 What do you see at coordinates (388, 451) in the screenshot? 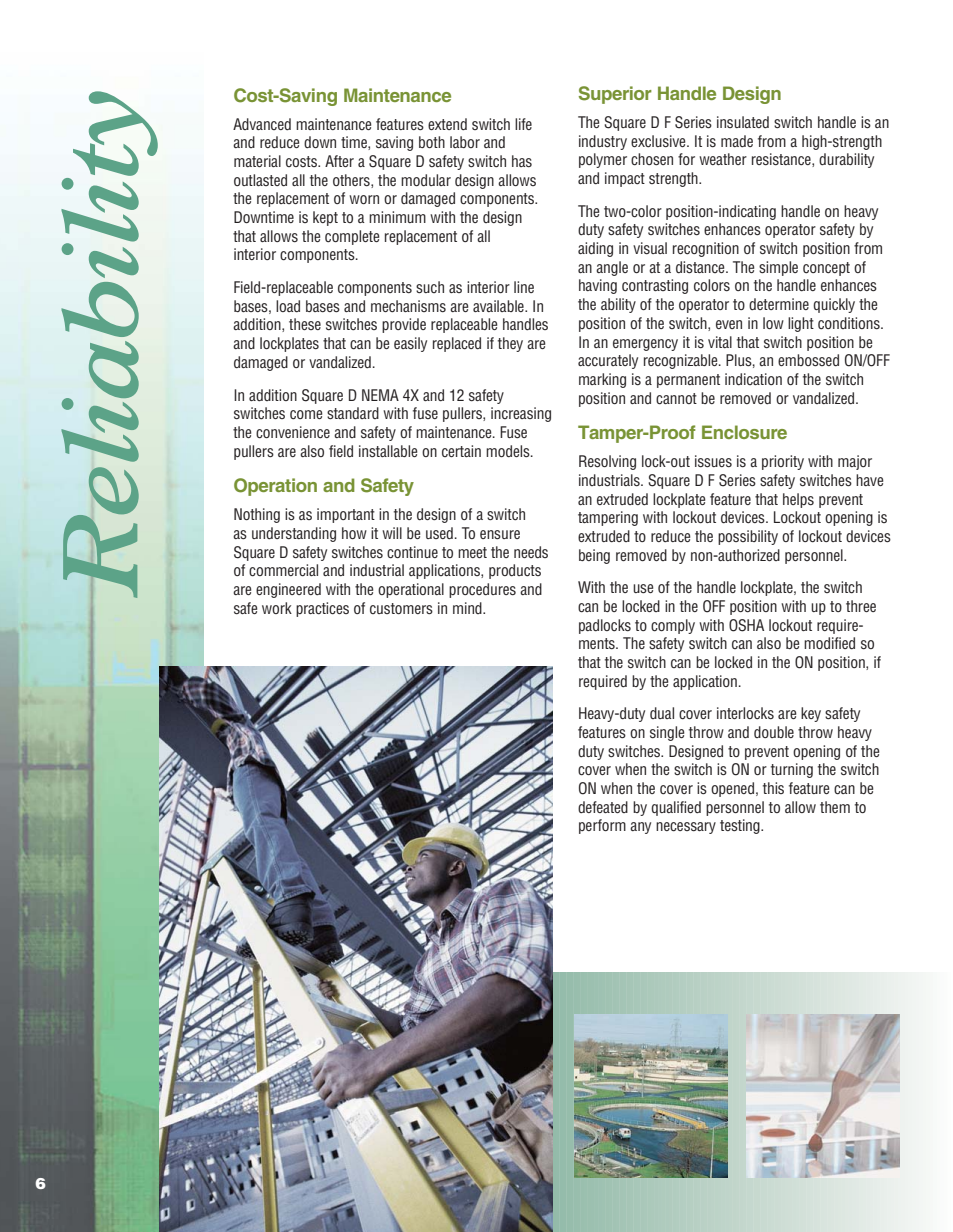
I see `installable` at bounding box center [388, 451].
